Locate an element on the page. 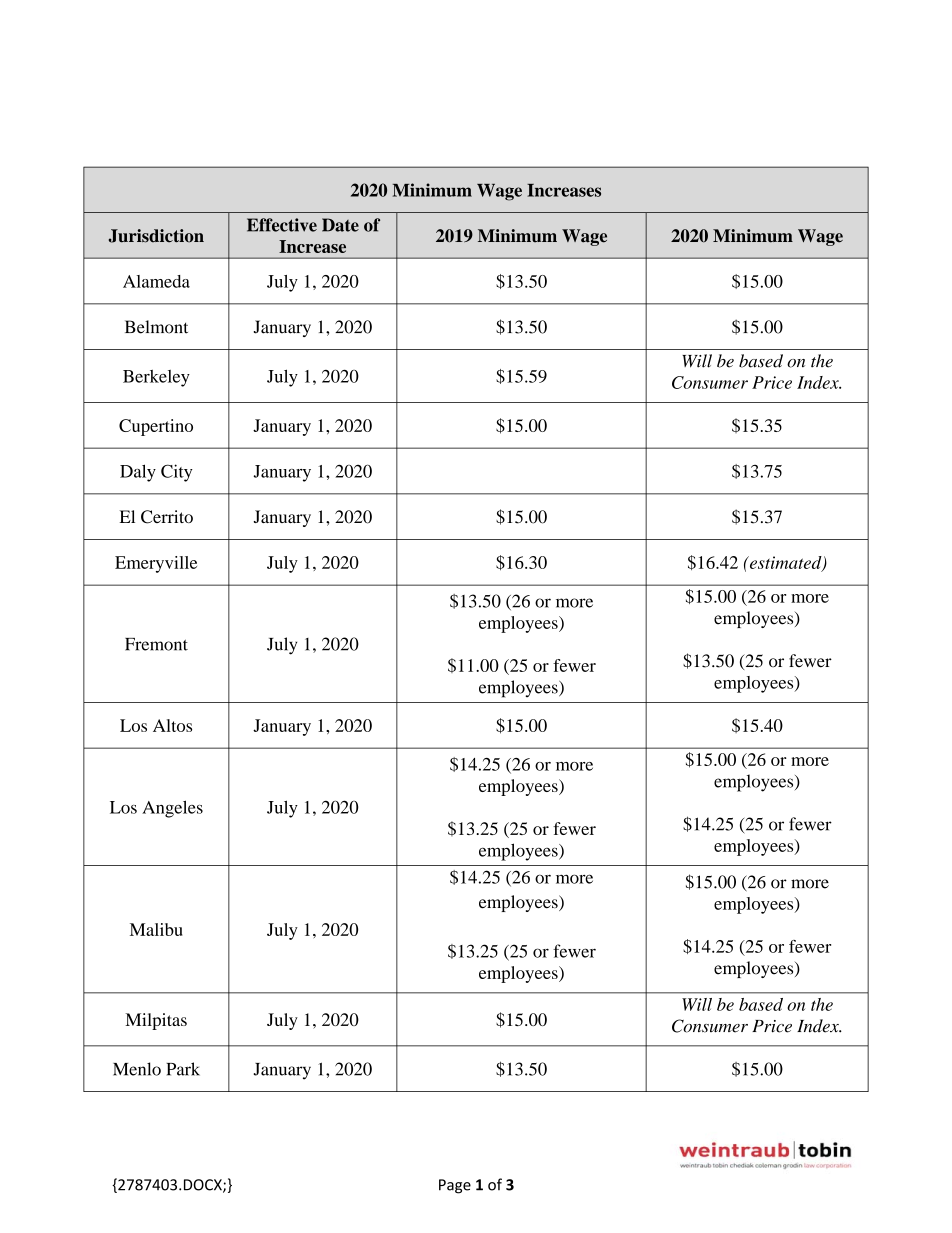 The width and height of the image is (952, 1233). Page is located at coordinates (455, 1186).
